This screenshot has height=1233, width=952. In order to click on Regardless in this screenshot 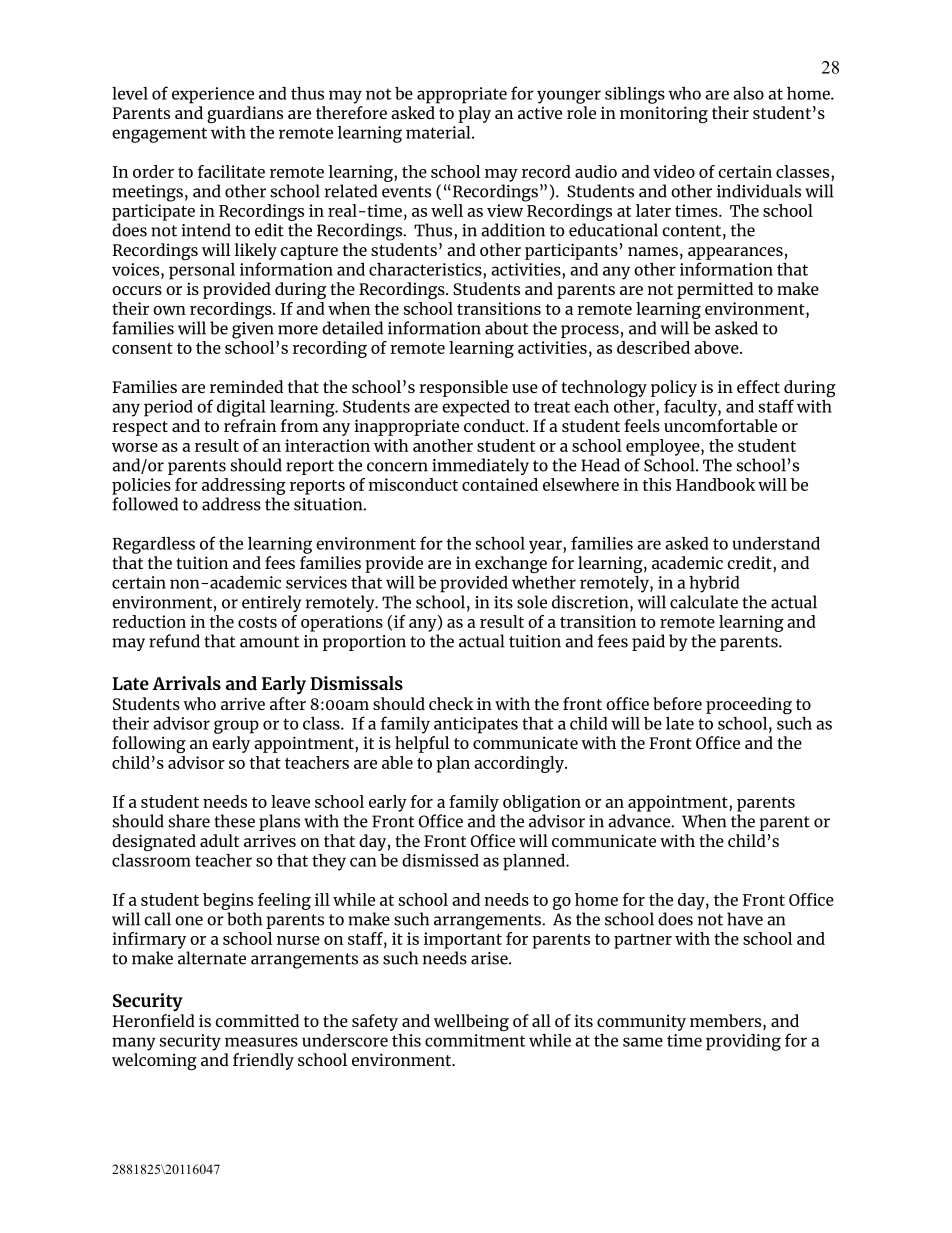, I will do `click(154, 545)`.
